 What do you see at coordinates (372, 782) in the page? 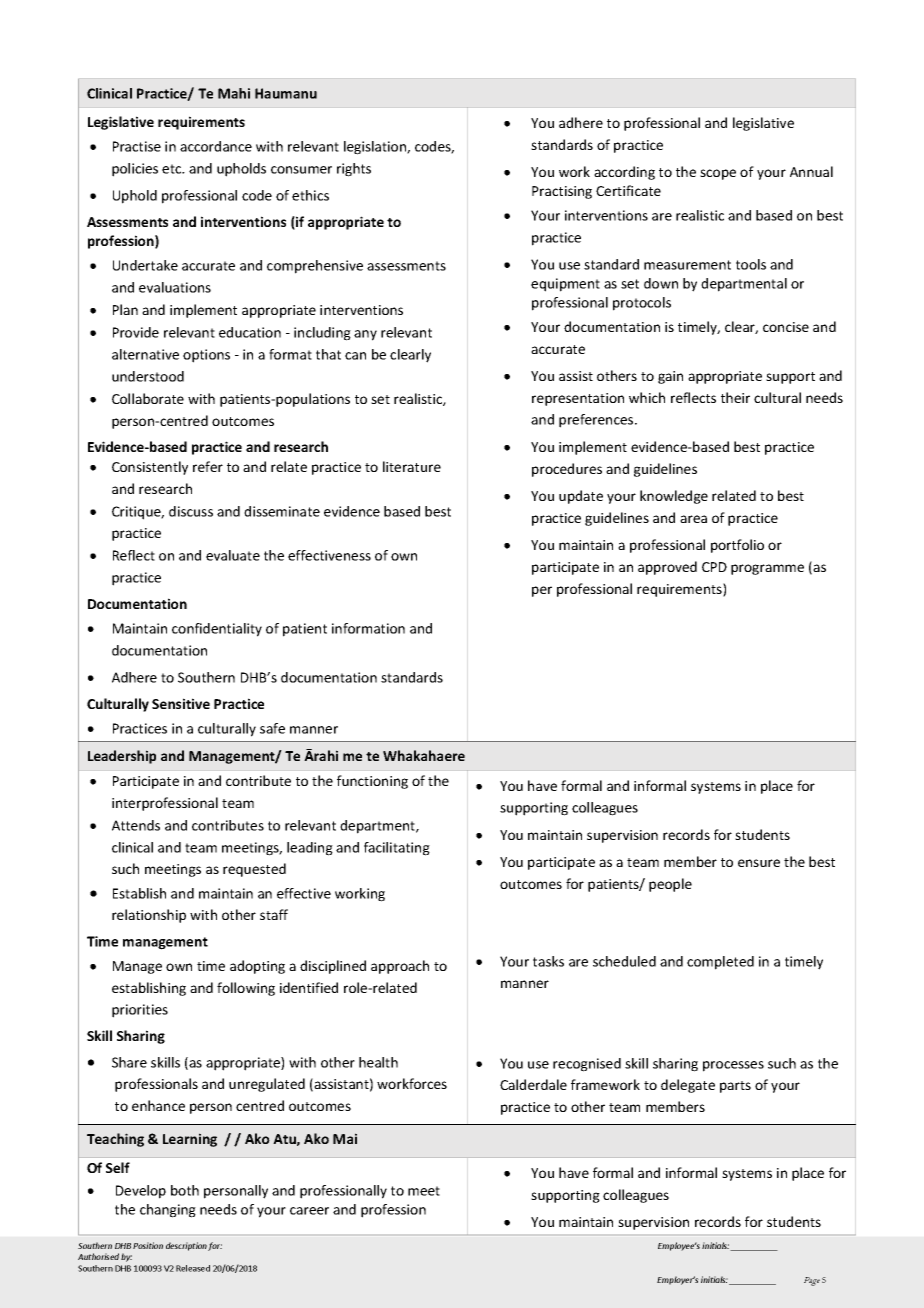
I see `functioning` at bounding box center [372, 782].
